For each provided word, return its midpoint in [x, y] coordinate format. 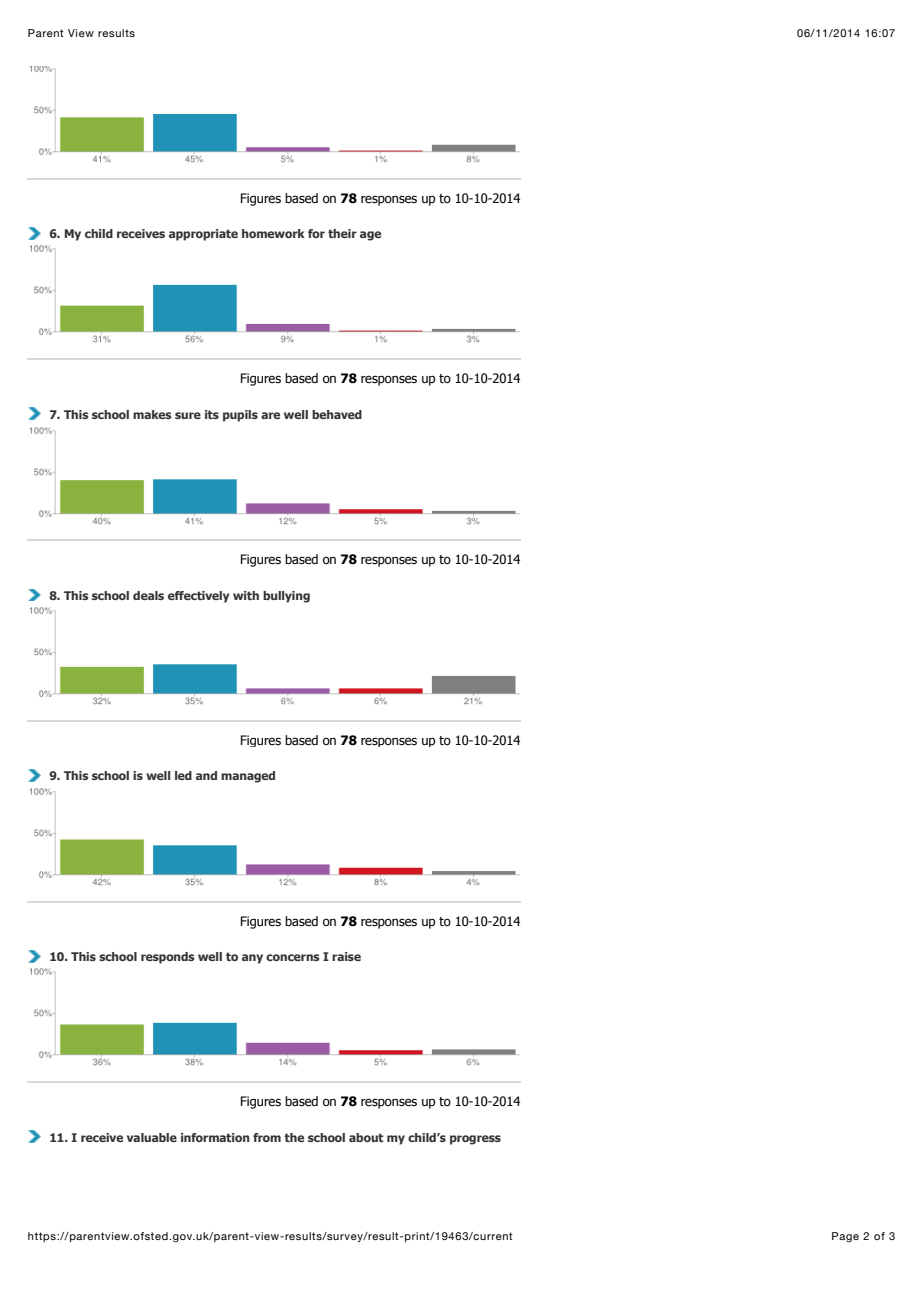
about [366, 1137]
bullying [286, 597]
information [215, 1137]
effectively [198, 597]
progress [475, 1140]
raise [346, 956]
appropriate [203, 235]
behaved [337, 414]
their [342, 233]
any [252, 959]
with [246, 595]
